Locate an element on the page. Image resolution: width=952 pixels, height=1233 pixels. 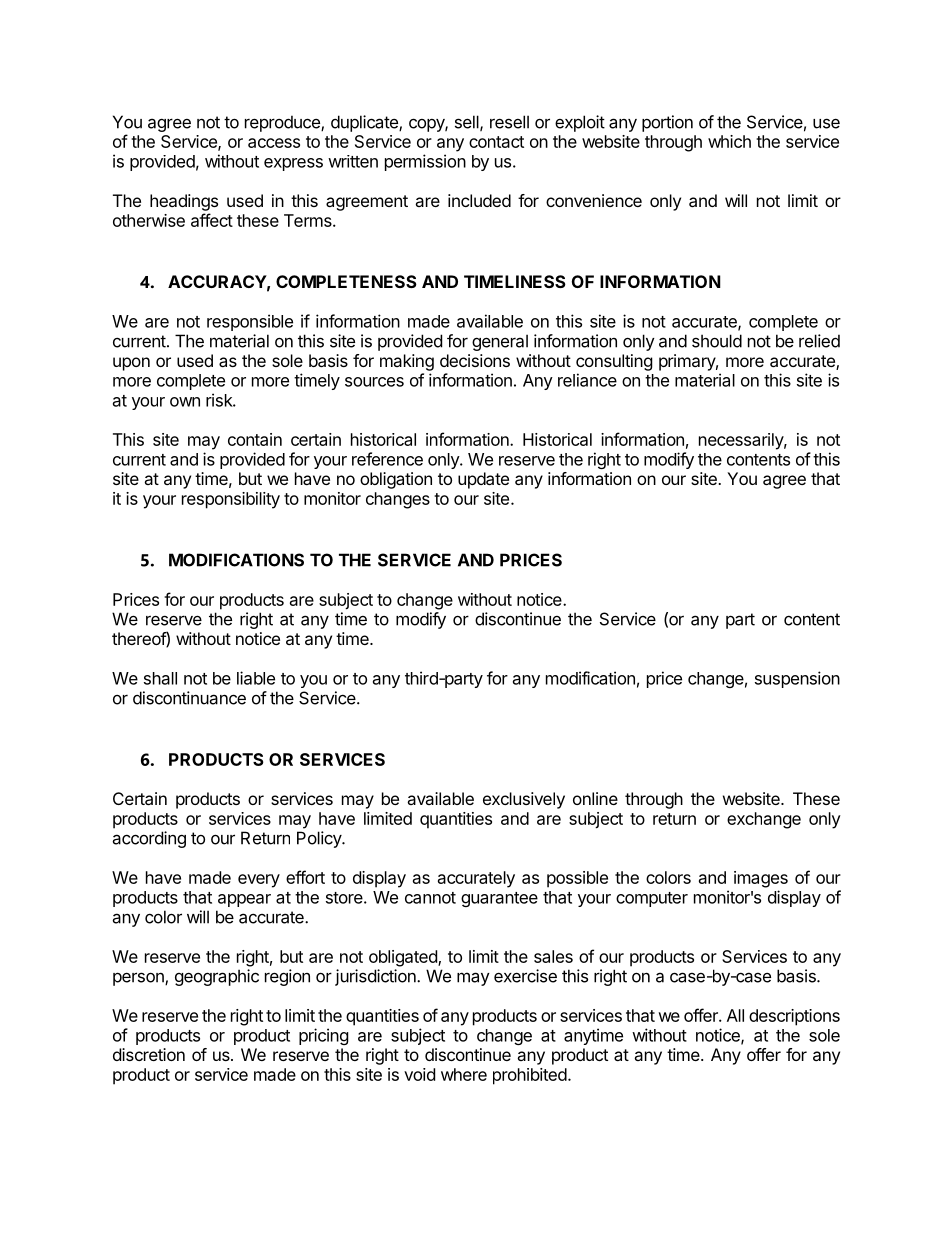
decisions is located at coordinates (475, 360).
